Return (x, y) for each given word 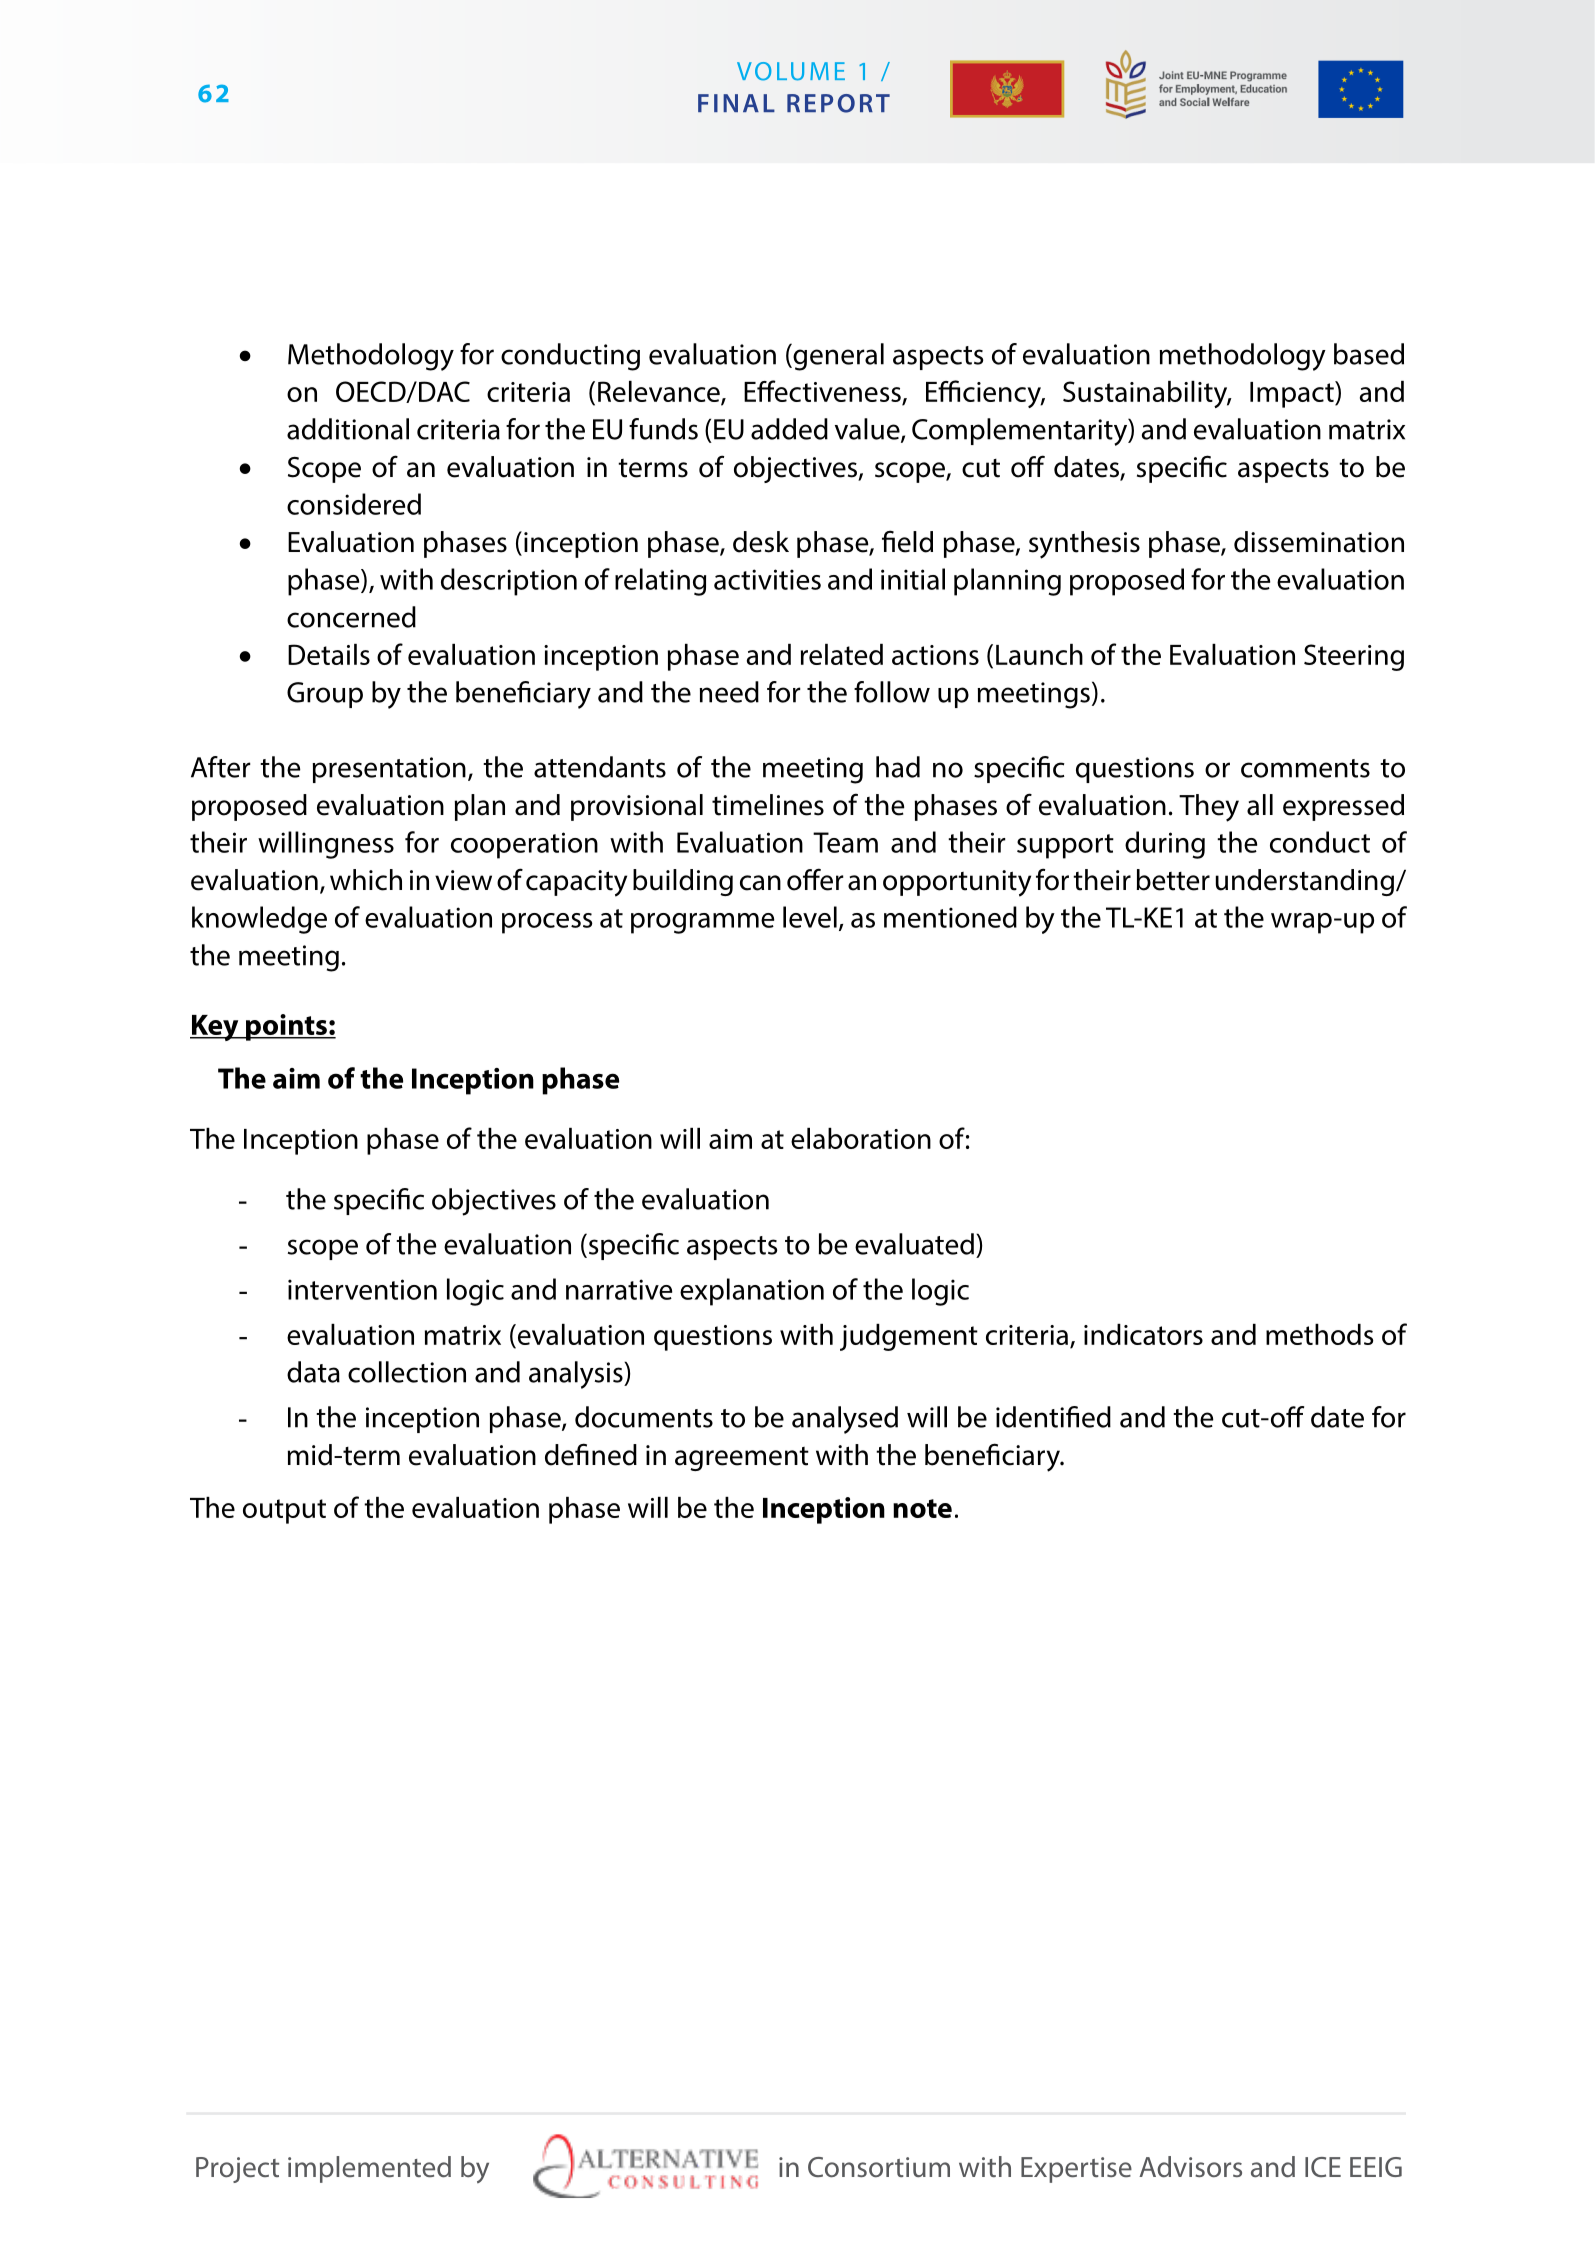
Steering (1354, 657)
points (286, 1027)
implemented (369, 2169)
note (922, 1508)
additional (348, 429)
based (1369, 354)
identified (1053, 1417)
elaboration (861, 1138)
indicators (1143, 1334)
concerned (351, 617)
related (842, 654)
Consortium (879, 2167)
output (284, 1511)
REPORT (838, 103)
